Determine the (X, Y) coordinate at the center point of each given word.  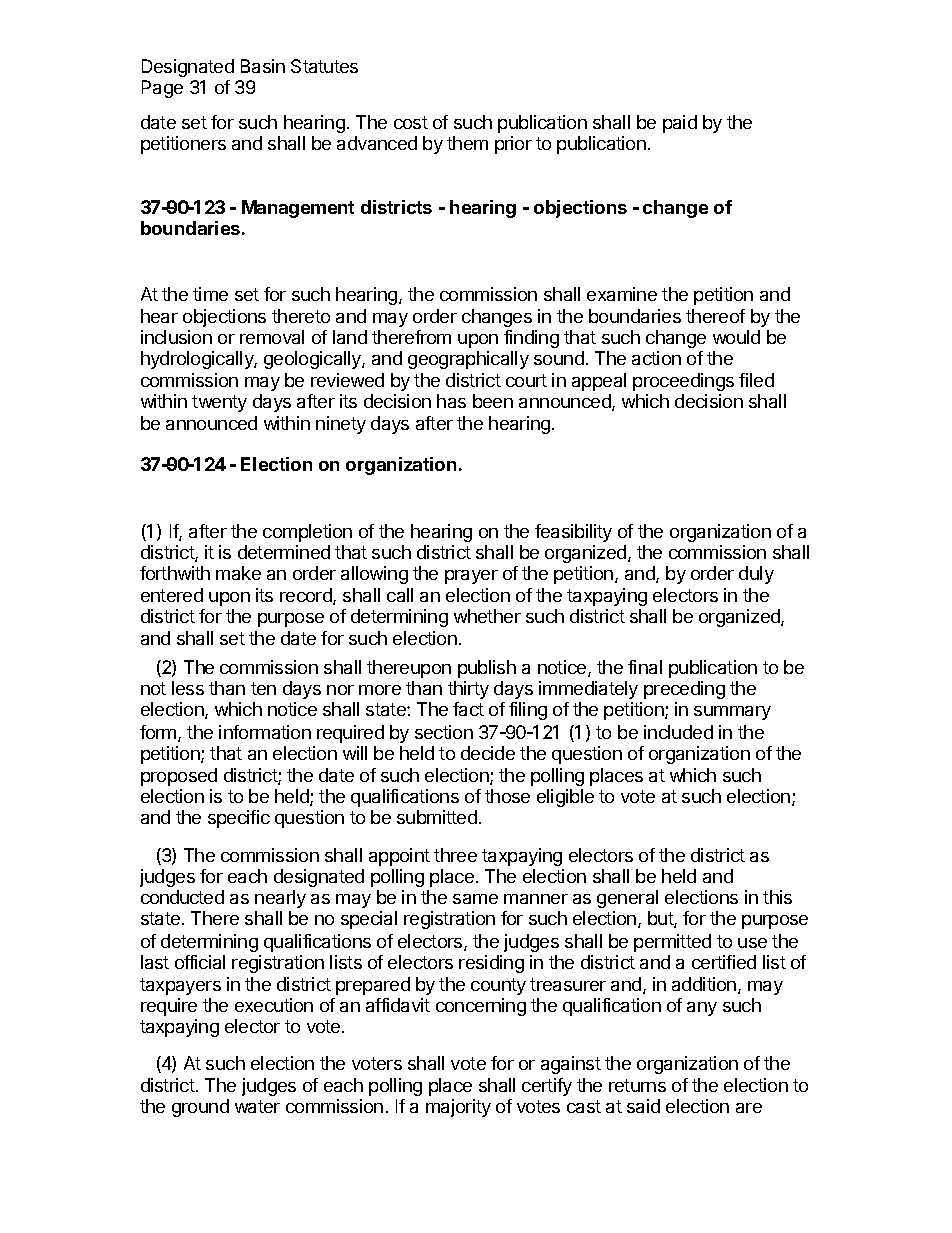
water (257, 1106)
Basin (263, 66)
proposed (179, 777)
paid (680, 124)
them (467, 143)
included (678, 732)
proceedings (683, 382)
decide (488, 753)
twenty (219, 403)
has (451, 401)
